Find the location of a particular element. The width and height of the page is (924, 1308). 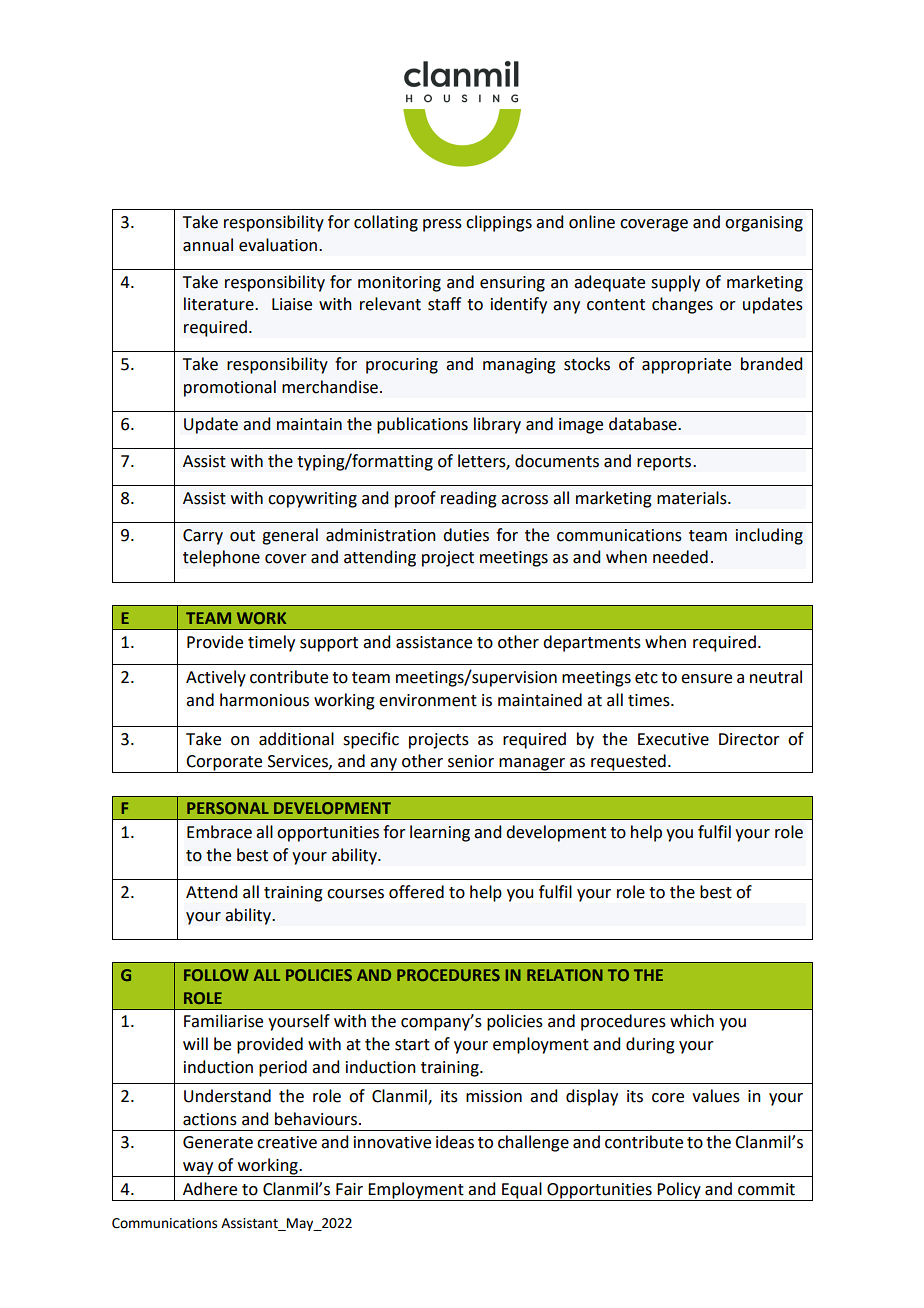

ensure is located at coordinates (706, 679).
